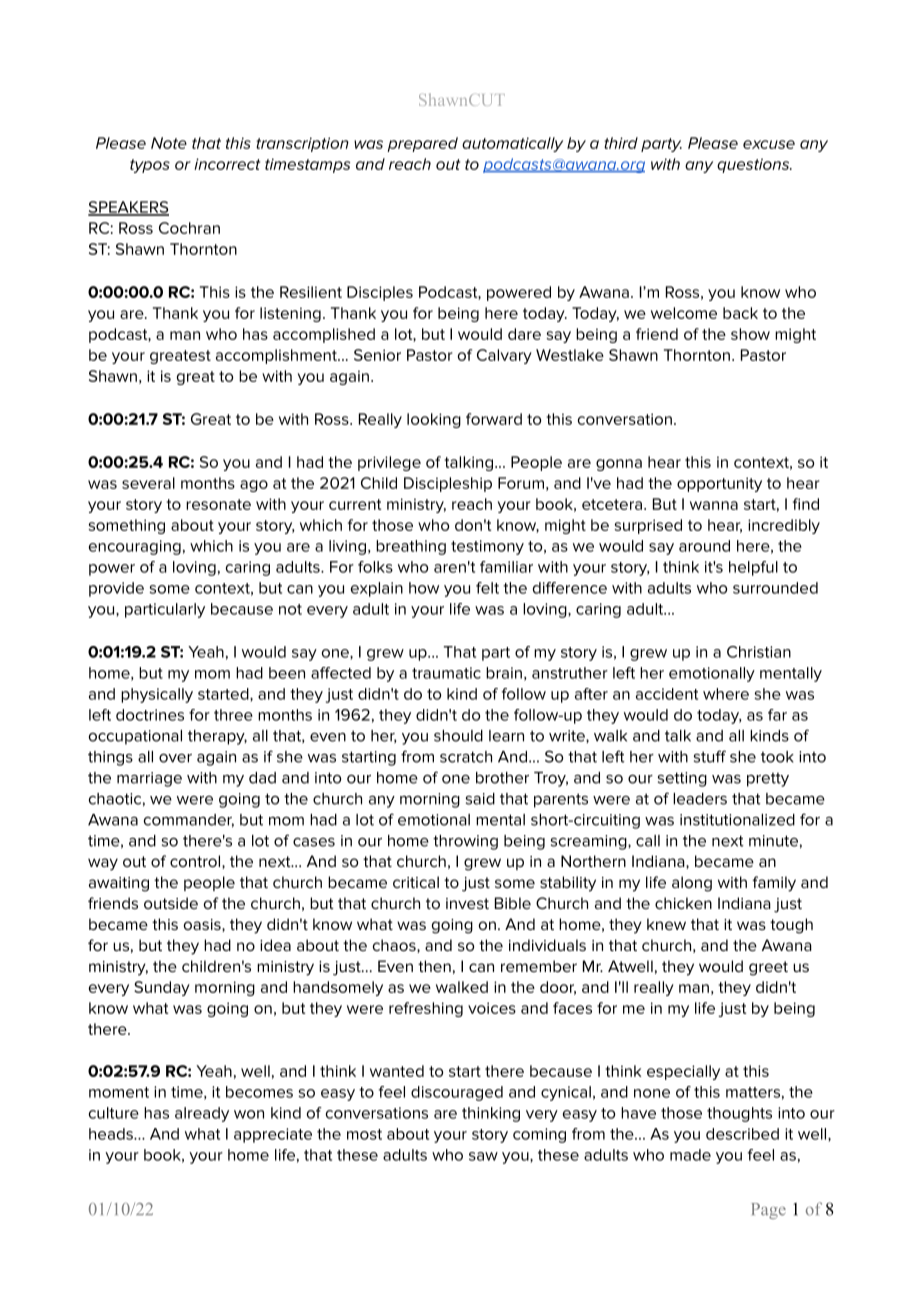 The width and height of the screenshot is (924, 1307). What do you see at coordinates (422, 144) in the screenshot?
I see `prepared` at bounding box center [422, 144].
